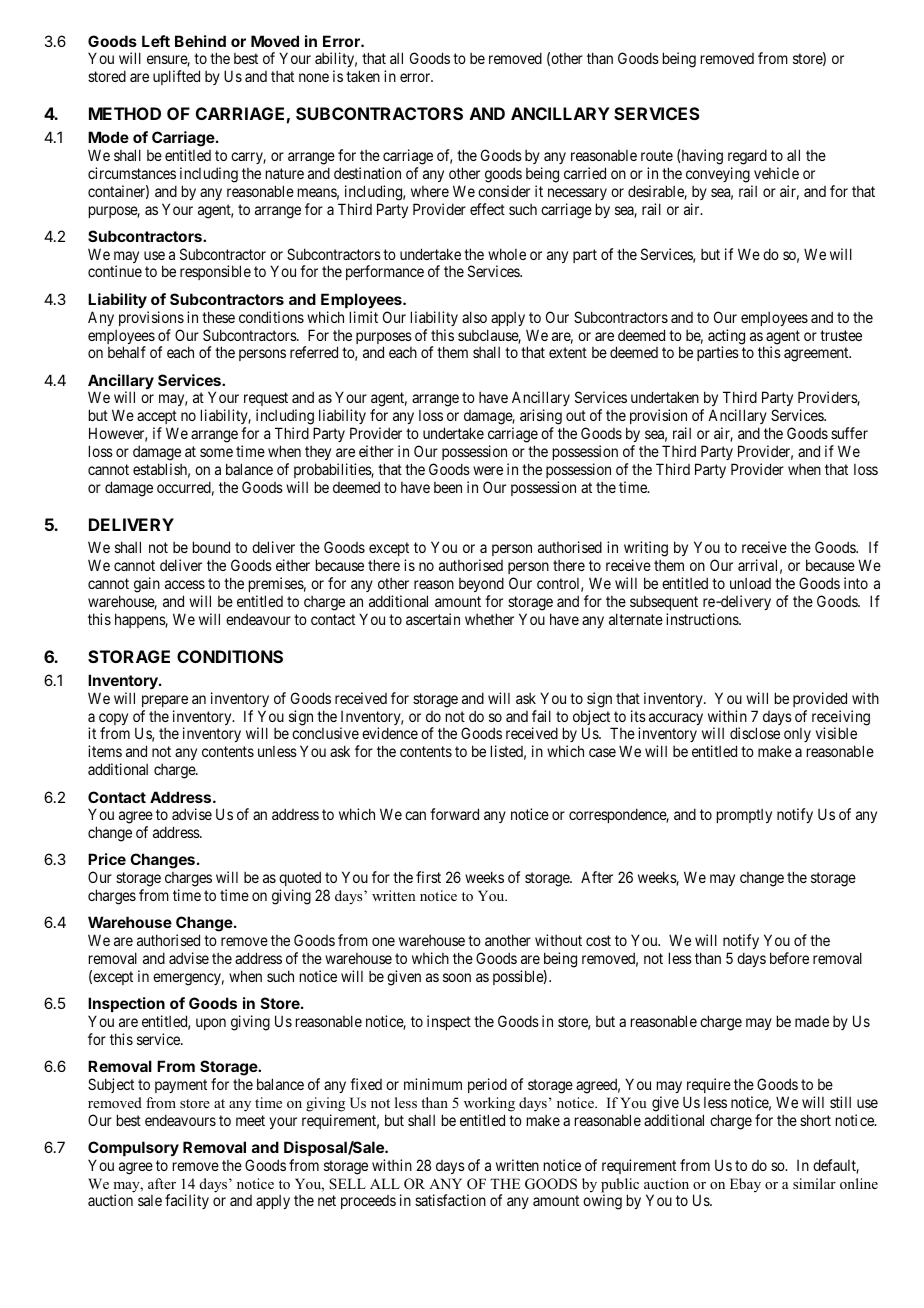 This screenshot has height=1308, width=924. What do you see at coordinates (504, 191) in the screenshot?
I see `consider` at bounding box center [504, 191].
